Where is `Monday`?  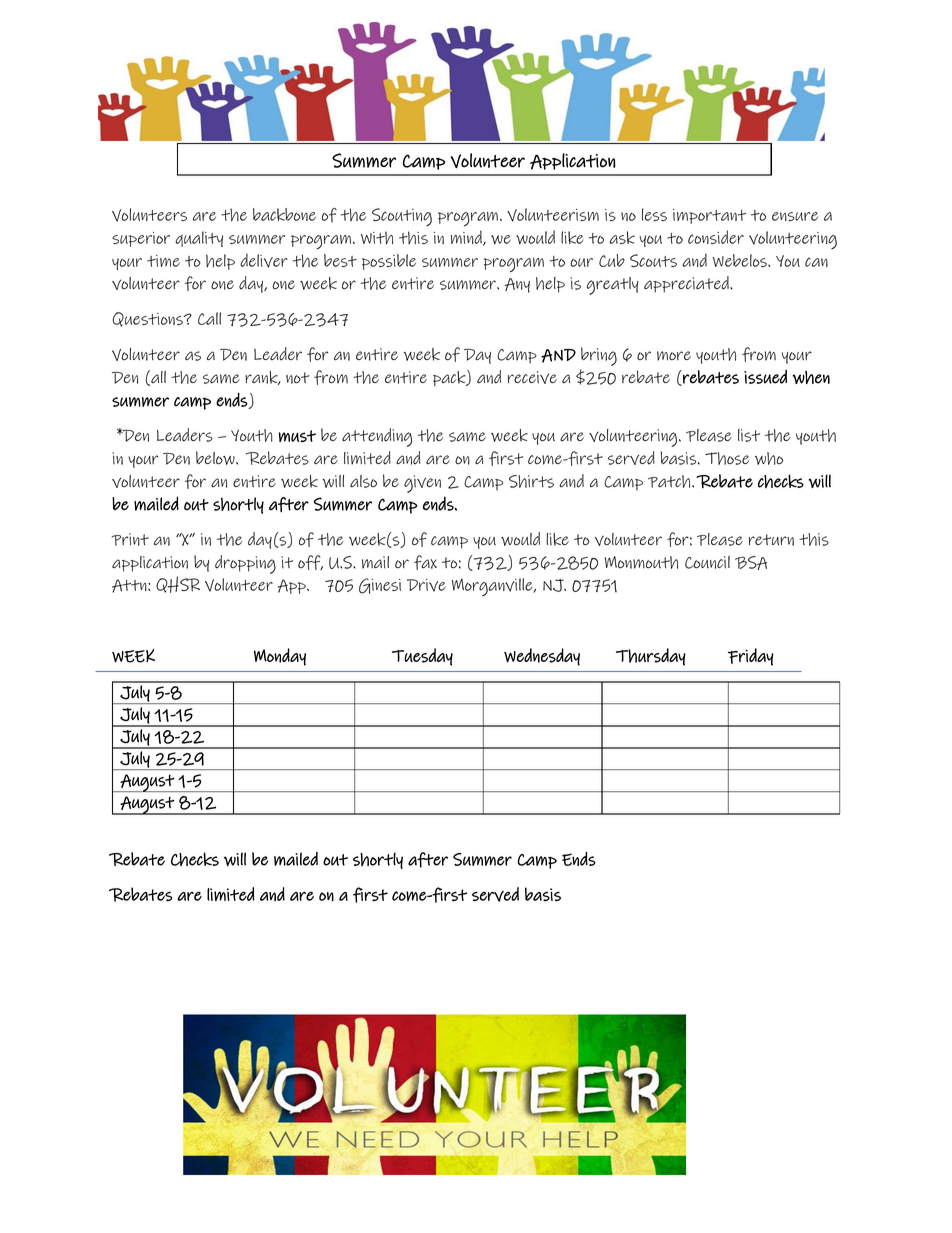
Monday is located at coordinates (280, 657).
